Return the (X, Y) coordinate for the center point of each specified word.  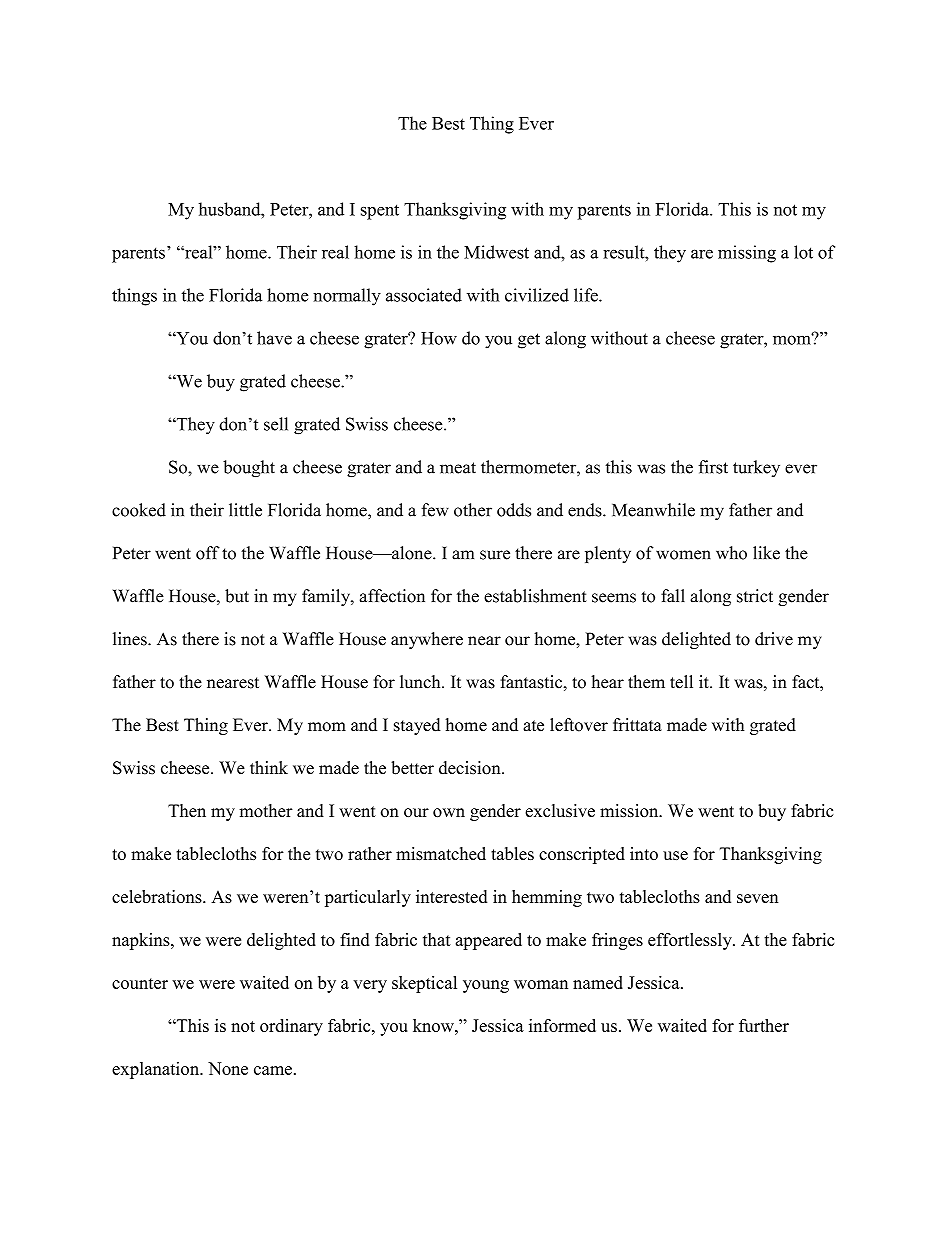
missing (747, 254)
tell (681, 682)
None (228, 1068)
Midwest (496, 252)
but (237, 596)
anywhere (427, 640)
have (274, 338)
